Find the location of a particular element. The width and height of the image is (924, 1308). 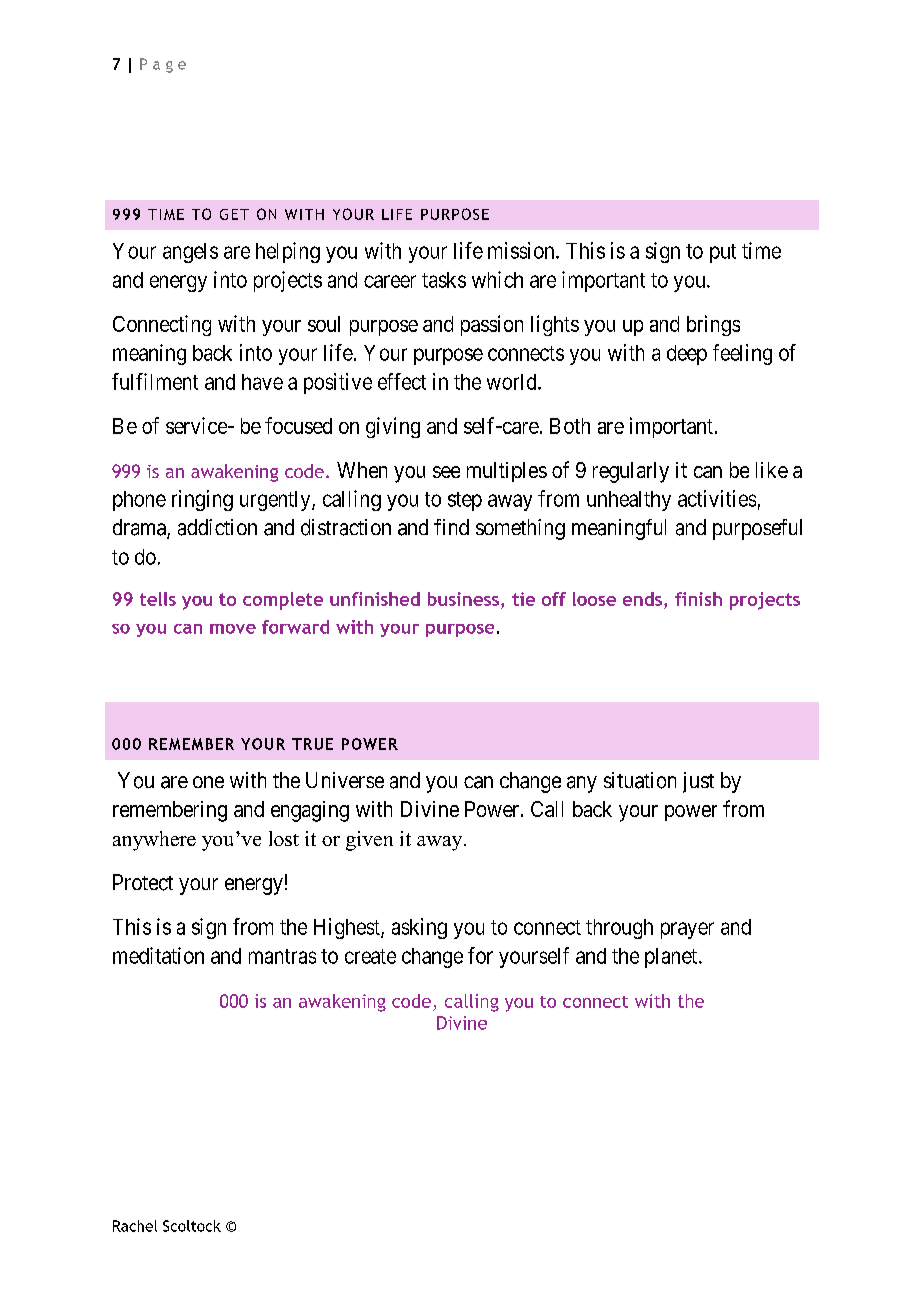

addiction is located at coordinates (217, 527).
